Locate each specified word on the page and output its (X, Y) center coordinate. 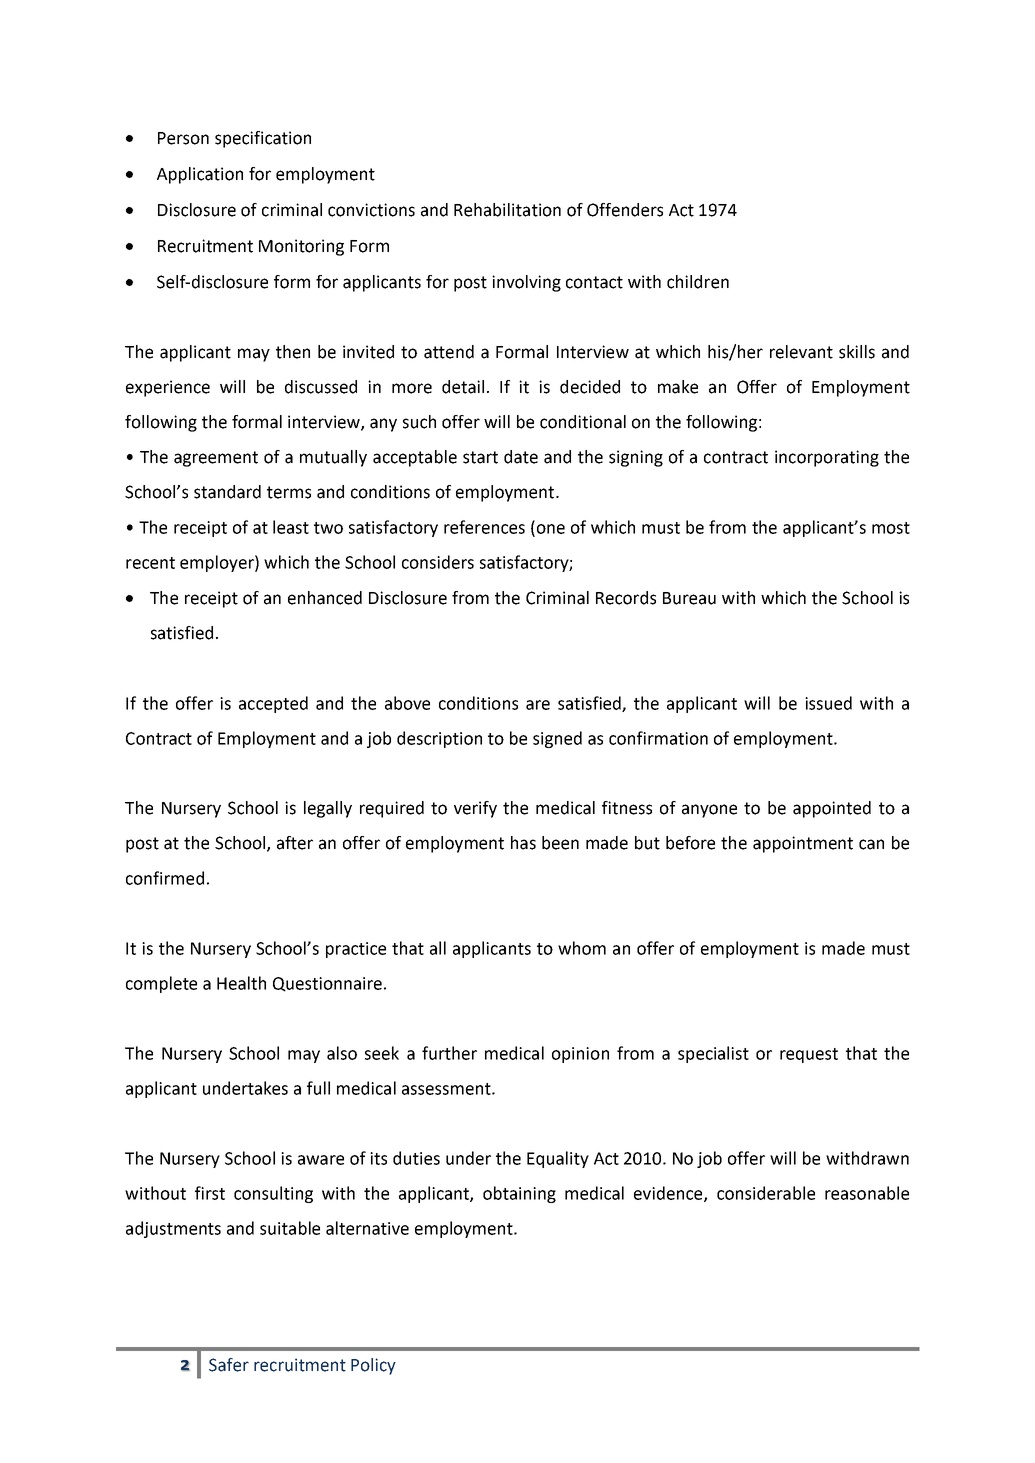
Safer (229, 1365)
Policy (373, 1366)
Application (200, 175)
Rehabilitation (507, 210)
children (698, 282)
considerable (766, 1193)
